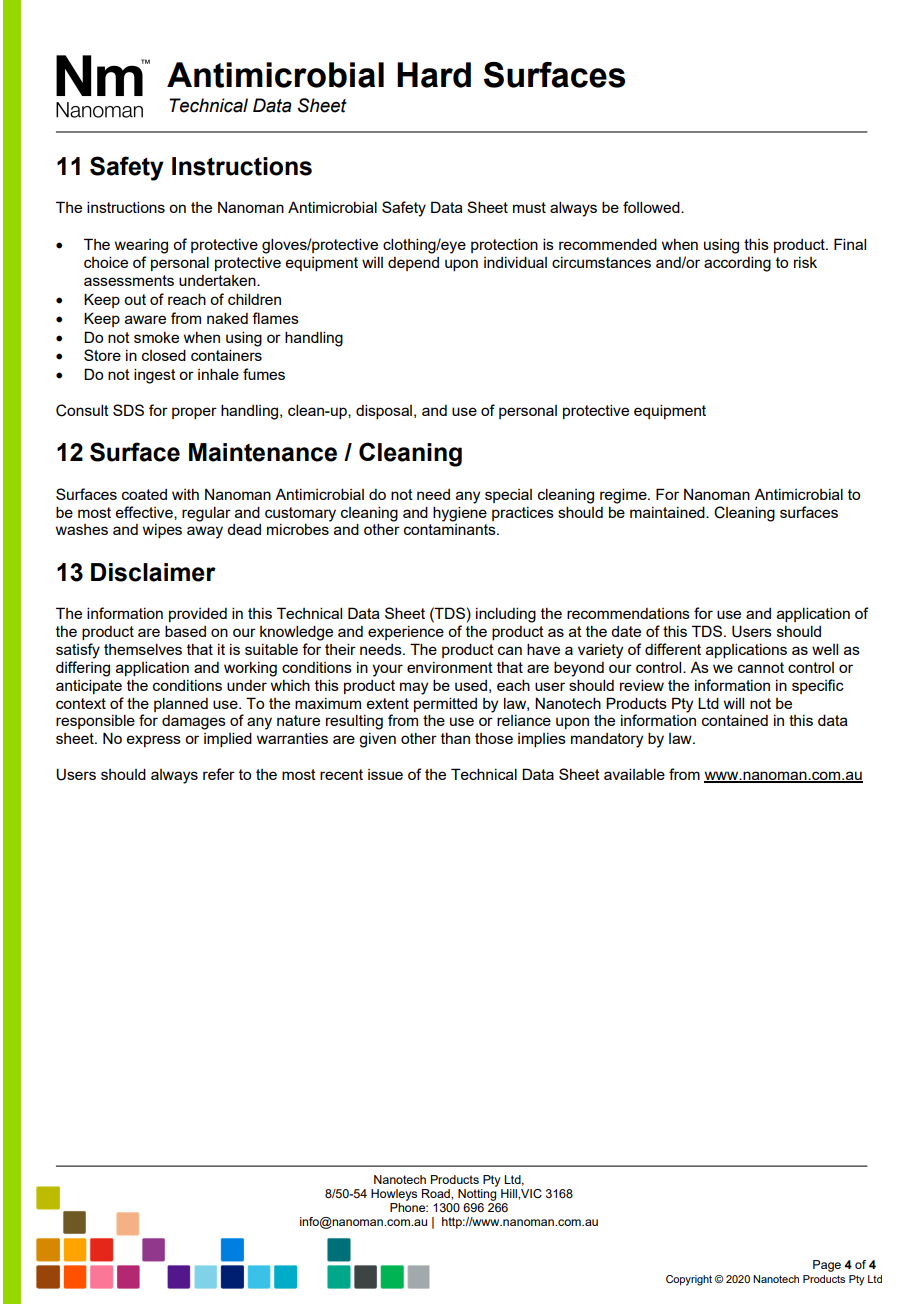 The image size is (924, 1308). I want to click on contained, so click(735, 720).
